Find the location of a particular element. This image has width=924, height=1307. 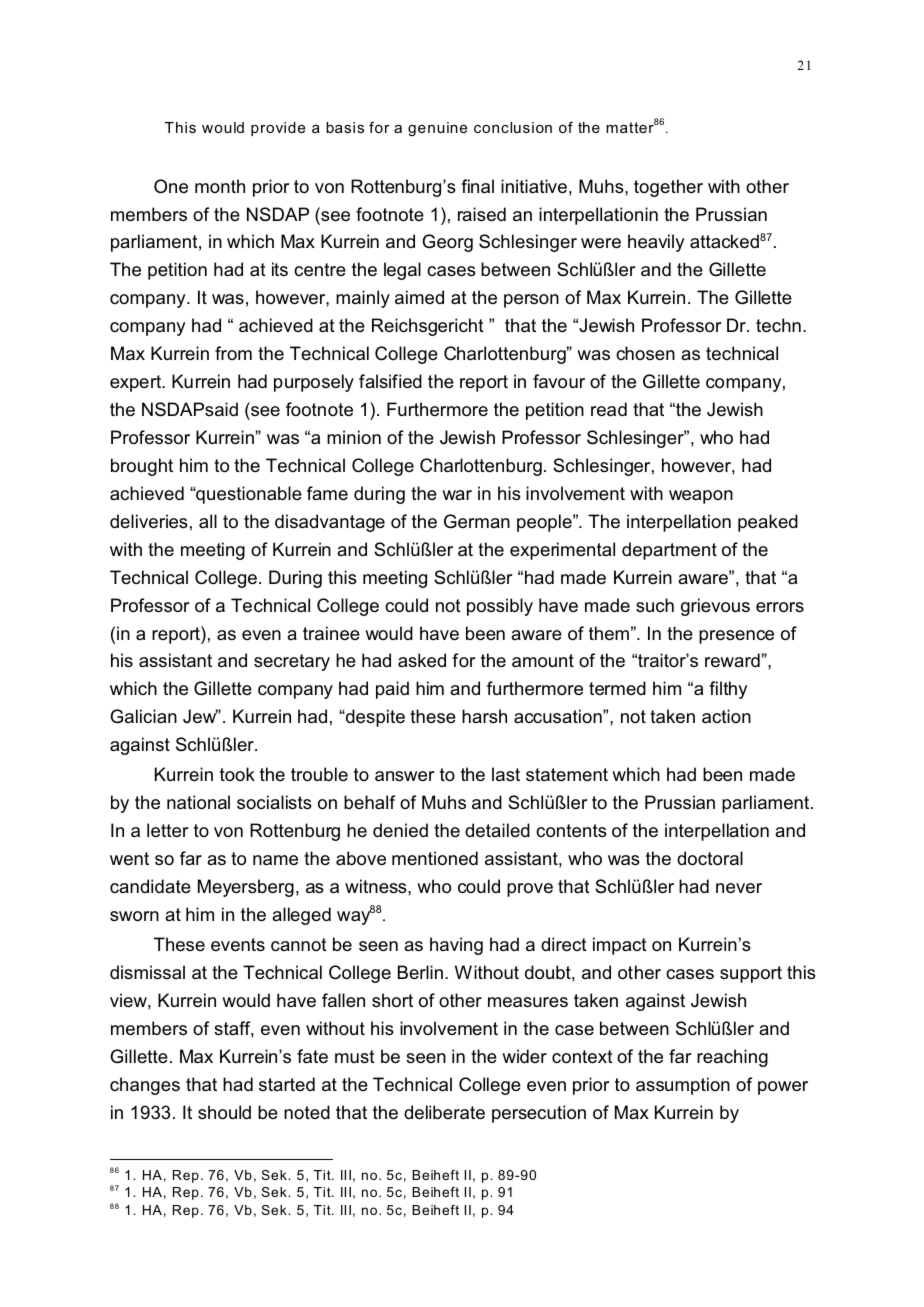

action is located at coordinates (726, 716).
